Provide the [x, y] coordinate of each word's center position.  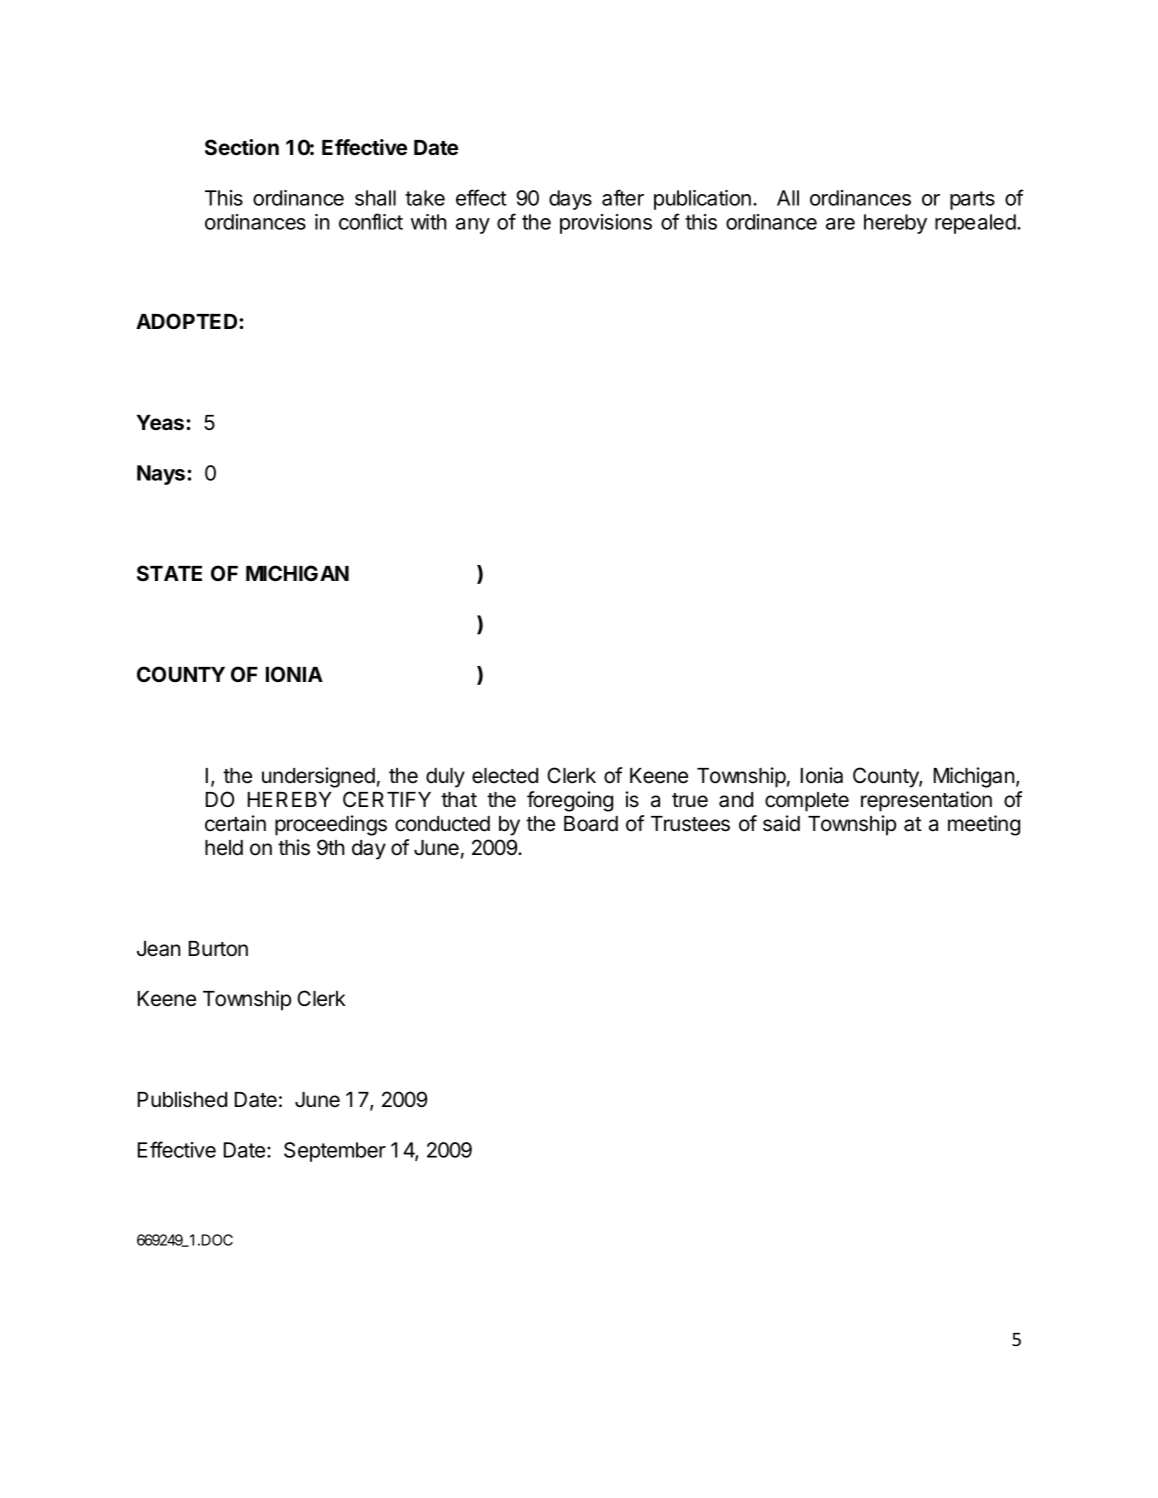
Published [182, 1099]
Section [242, 147]
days [570, 200]
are [840, 224]
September [335, 1152]
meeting [984, 825]
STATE [169, 573]
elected [505, 776]
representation [926, 801]
